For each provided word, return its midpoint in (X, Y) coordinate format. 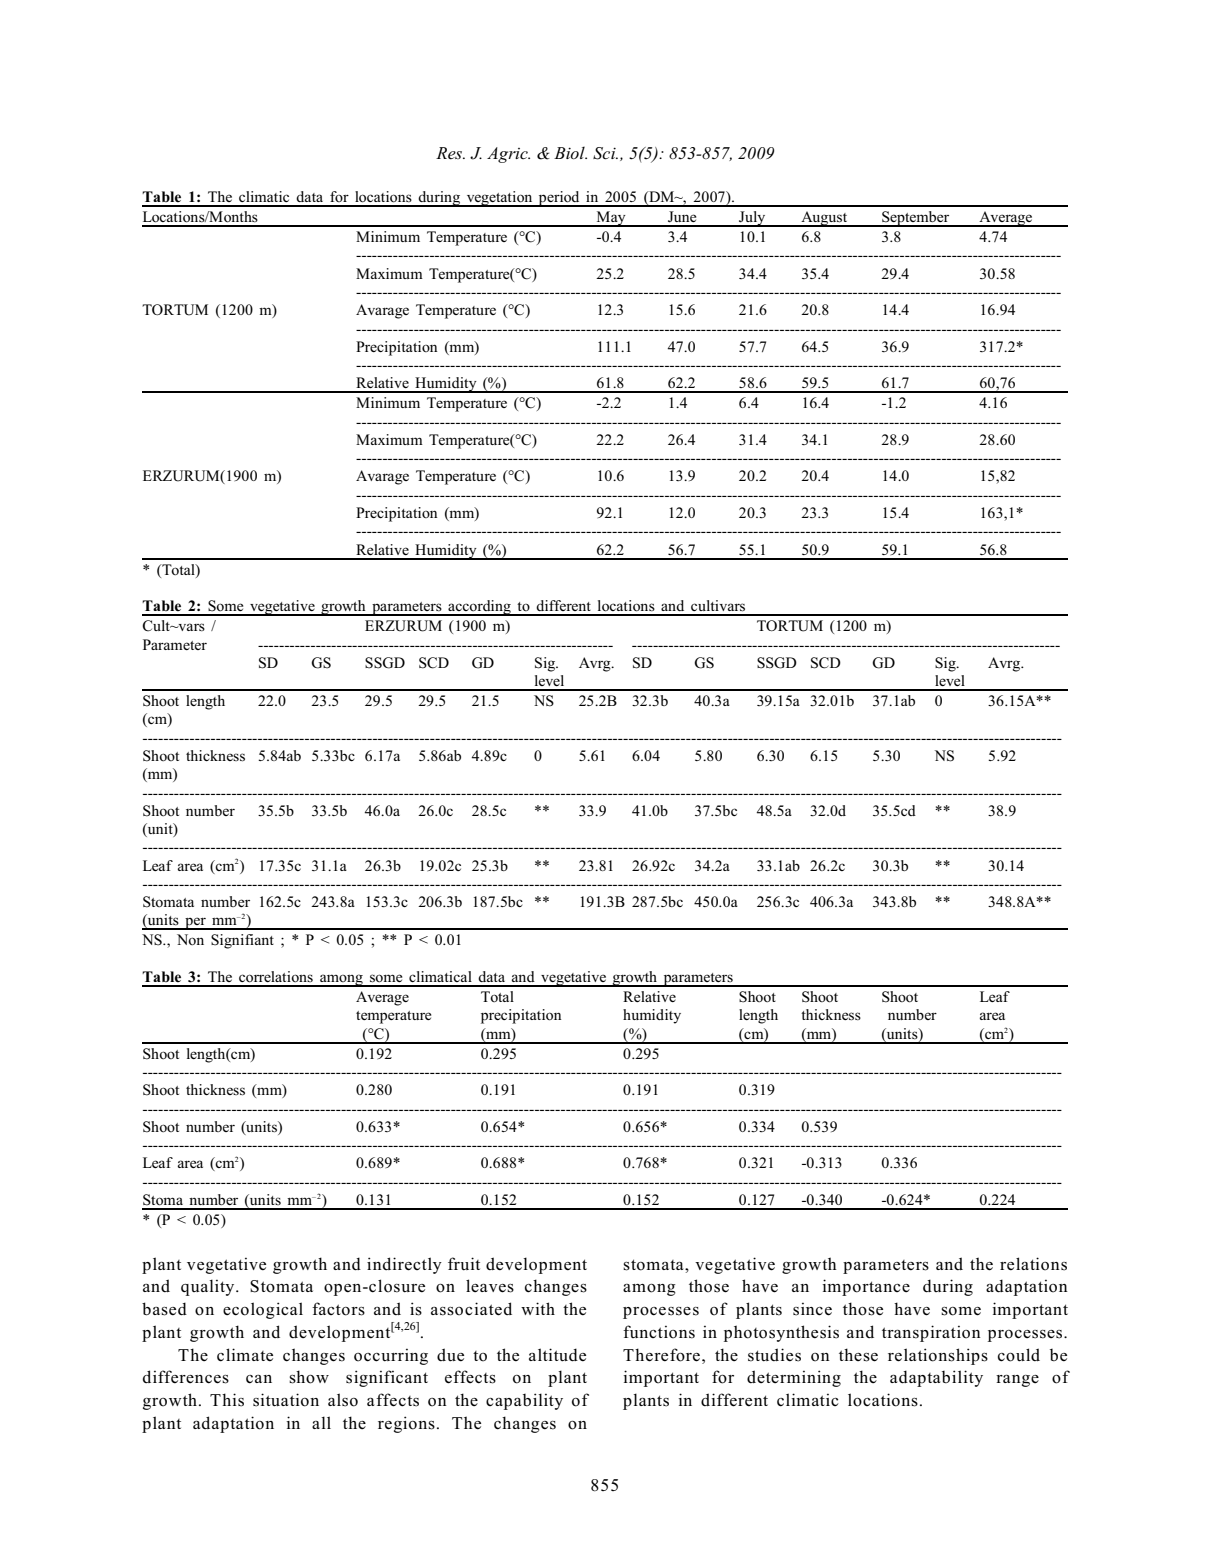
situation (286, 1400)
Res (450, 153)
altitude (557, 1355)
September (916, 219)
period (559, 199)
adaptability (936, 1378)
